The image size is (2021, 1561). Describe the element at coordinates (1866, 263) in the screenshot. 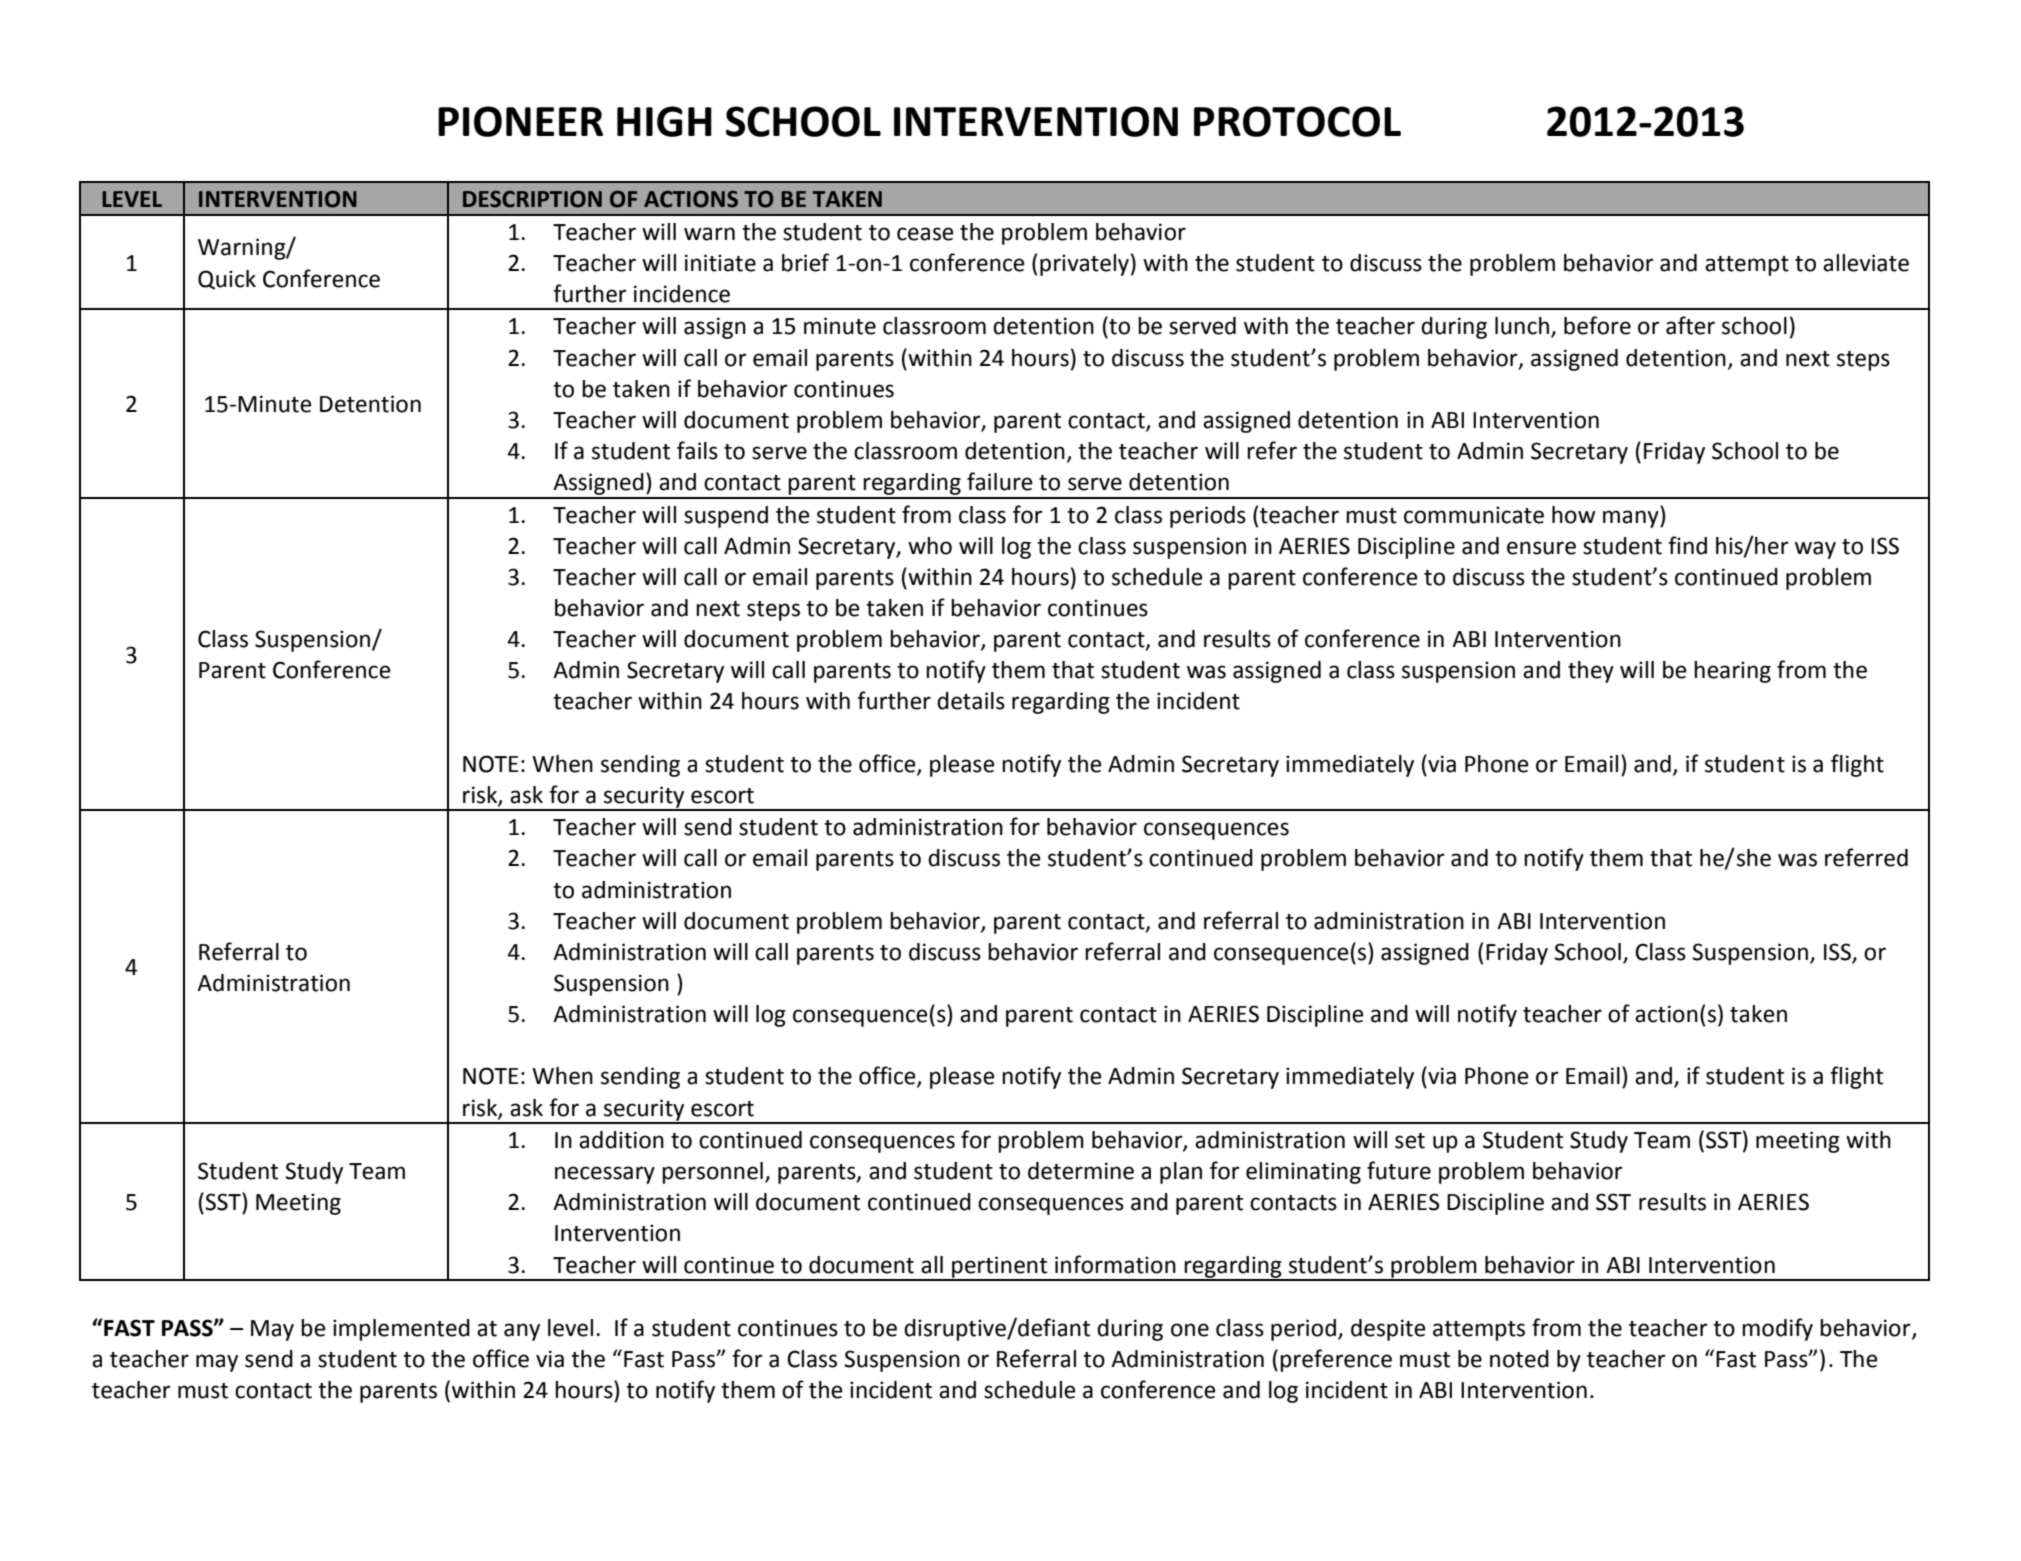

I see `alleviate` at that location.
